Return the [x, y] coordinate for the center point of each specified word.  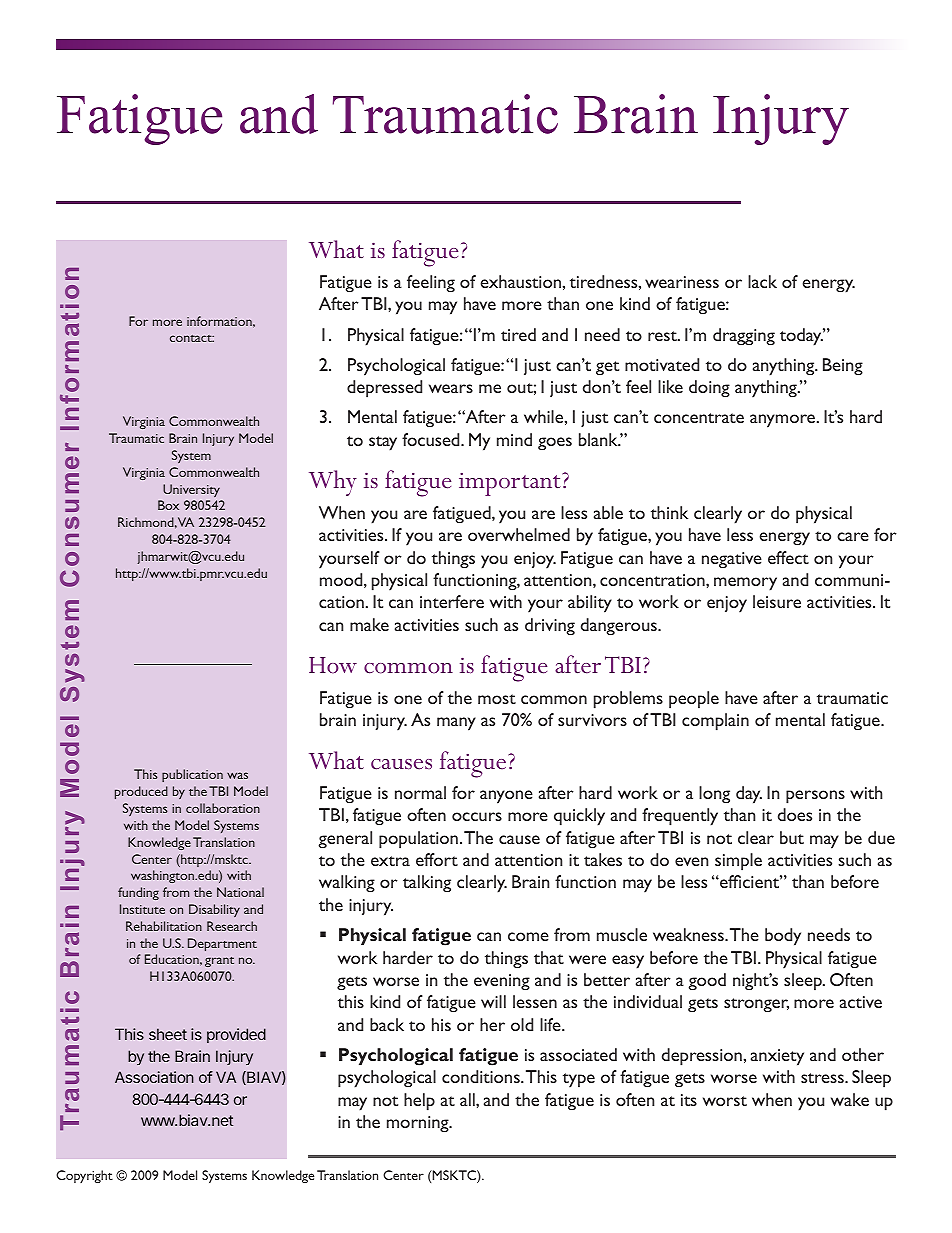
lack [762, 281]
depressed [384, 389]
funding [138, 893]
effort [437, 859]
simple [738, 862]
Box [168, 505]
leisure [777, 601]
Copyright [84, 1176]
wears [451, 388]
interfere [452, 601]
